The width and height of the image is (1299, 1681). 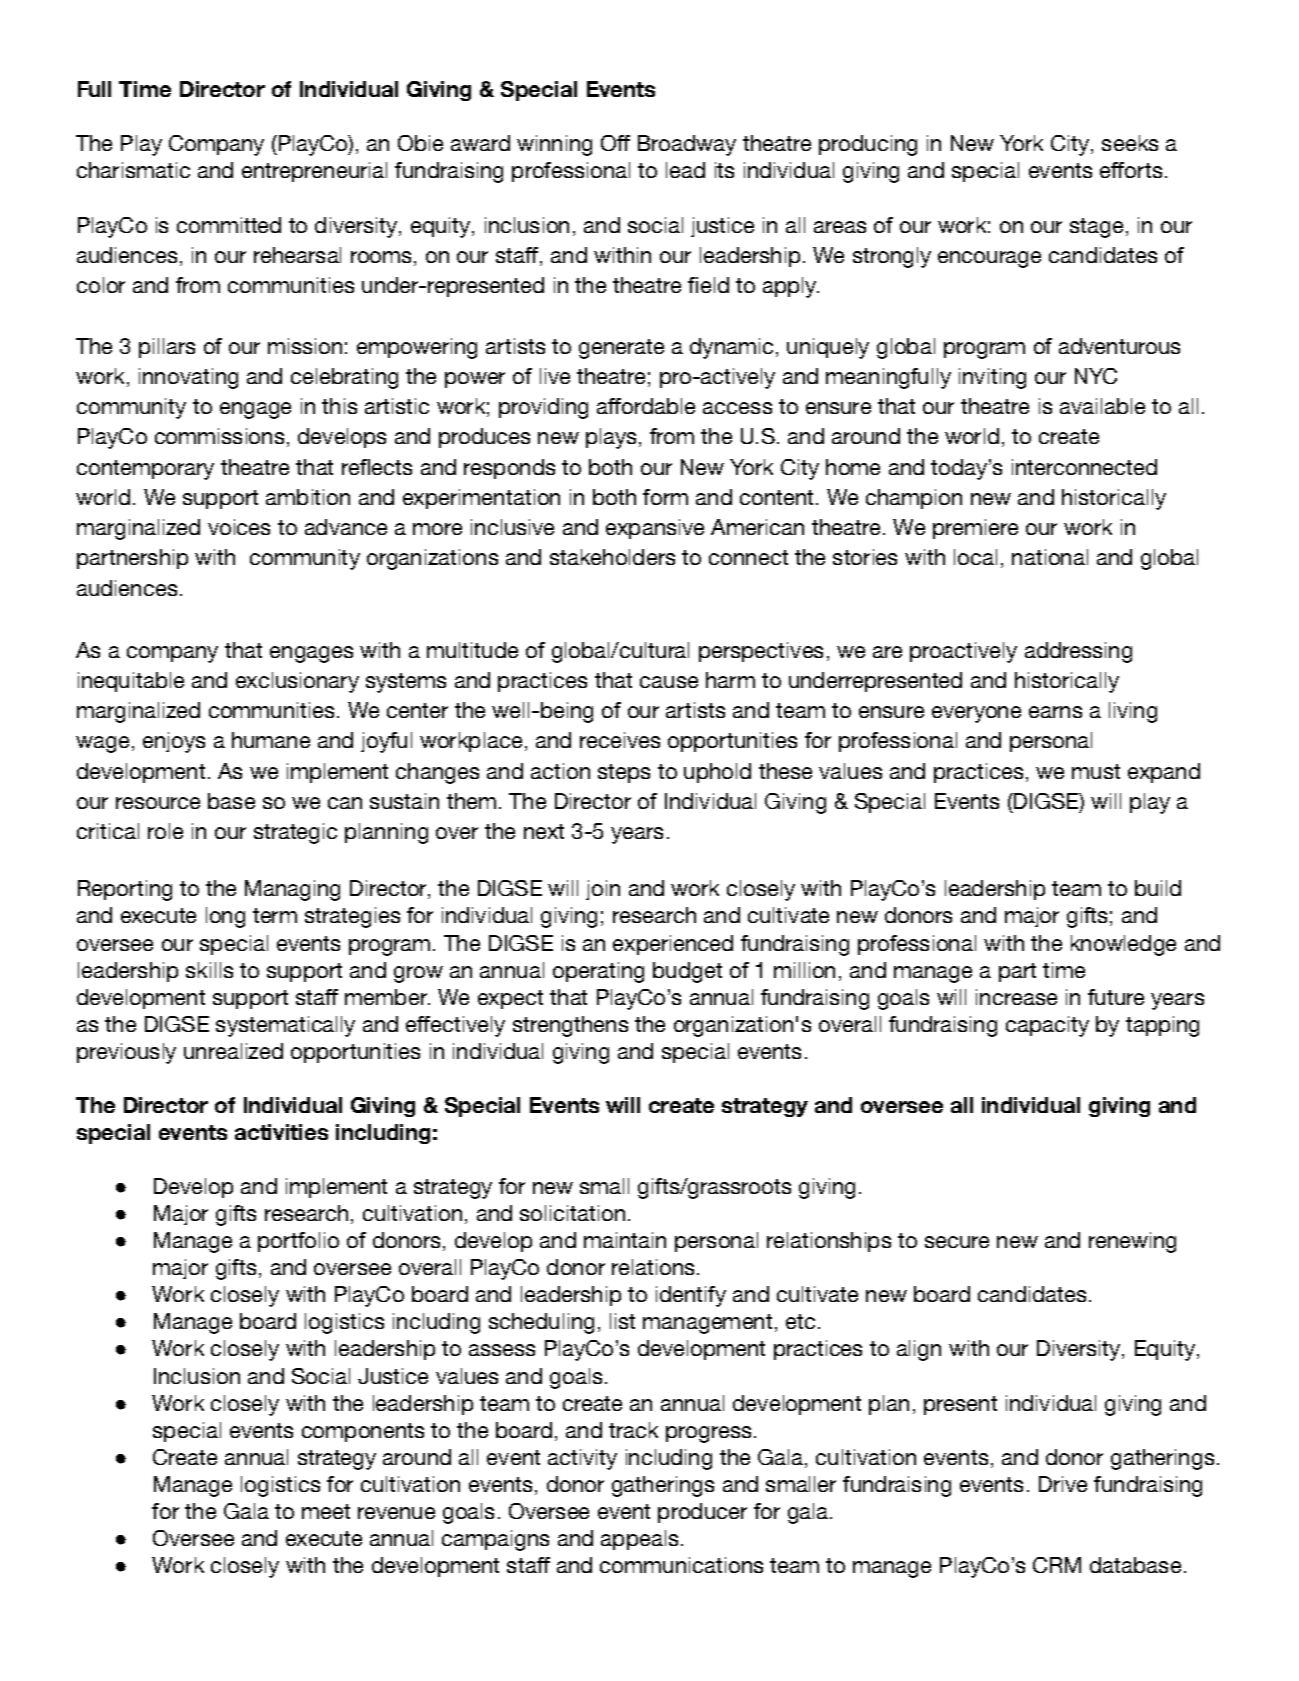 I want to click on role, so click(x=165, y=831).
